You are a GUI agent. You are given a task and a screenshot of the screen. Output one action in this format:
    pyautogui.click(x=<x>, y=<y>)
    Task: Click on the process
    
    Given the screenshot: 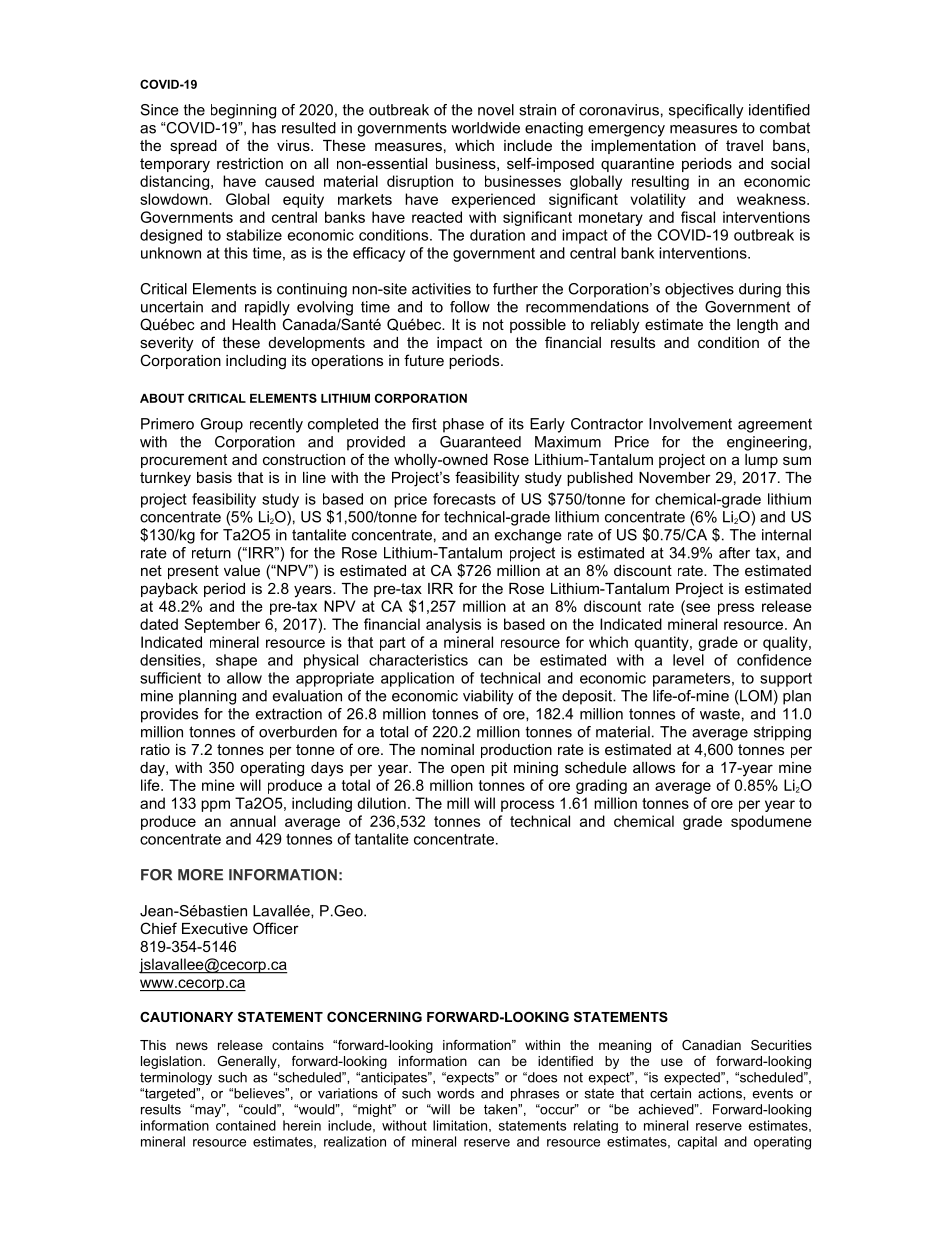 What is the action you would take?
    pyautogui.click(x=527, y=806)
